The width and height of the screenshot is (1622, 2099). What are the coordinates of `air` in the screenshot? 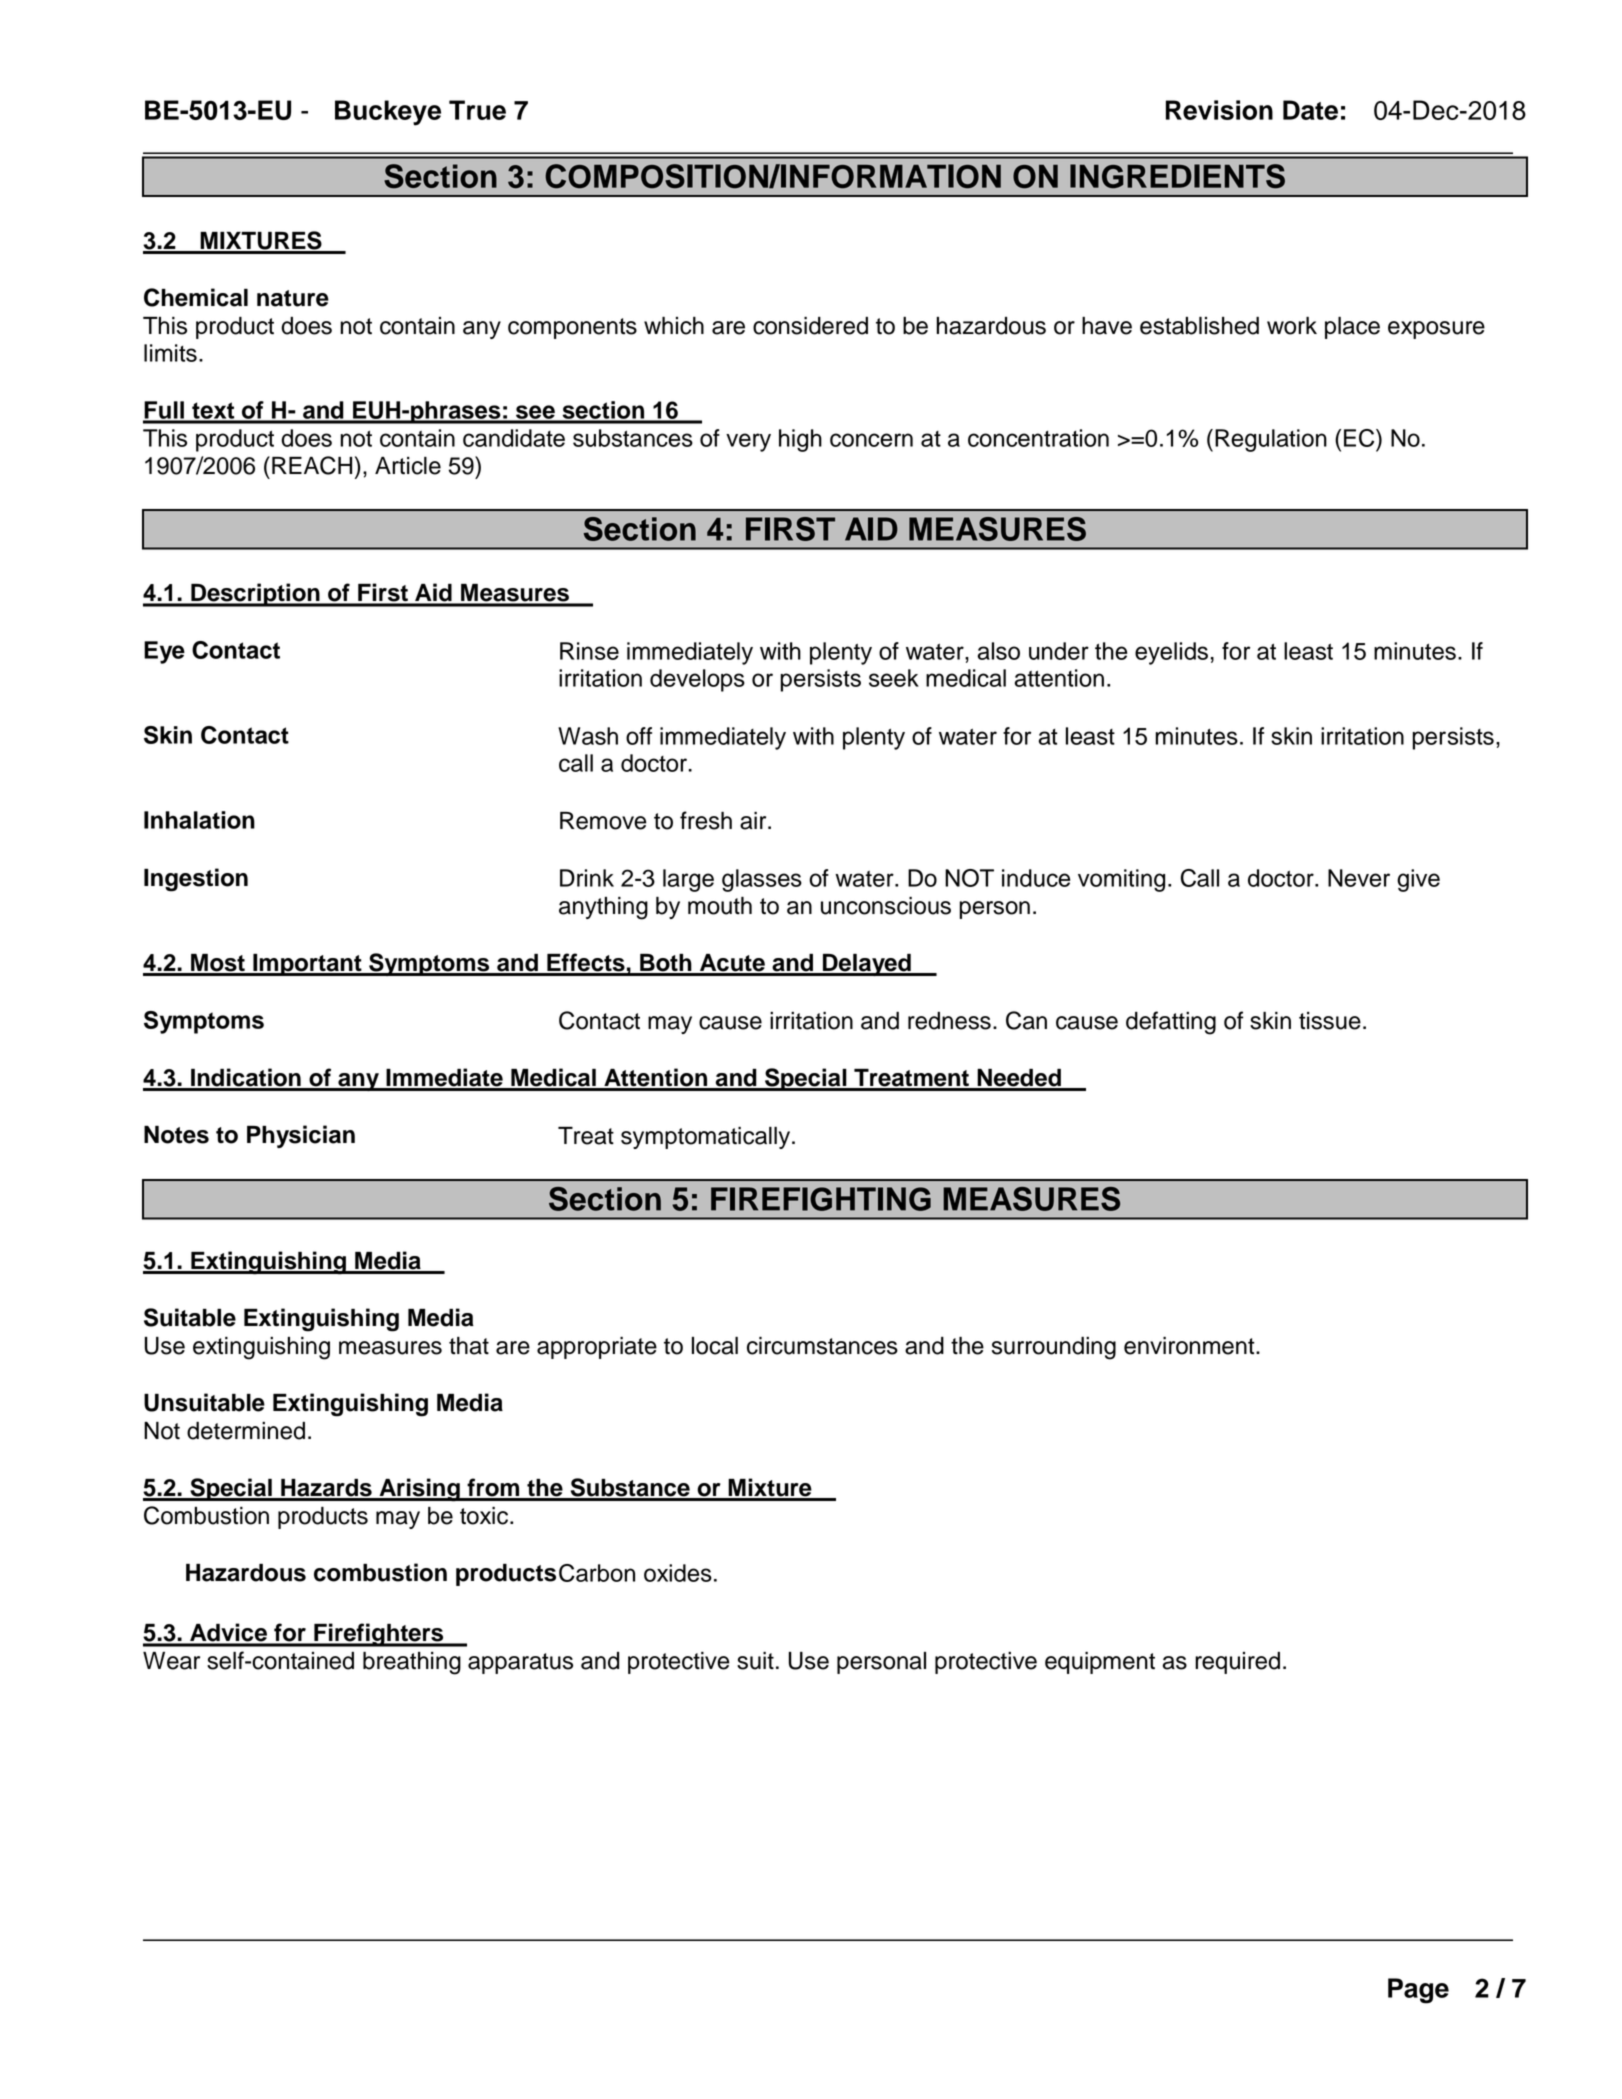 It's located at (754, 821).
